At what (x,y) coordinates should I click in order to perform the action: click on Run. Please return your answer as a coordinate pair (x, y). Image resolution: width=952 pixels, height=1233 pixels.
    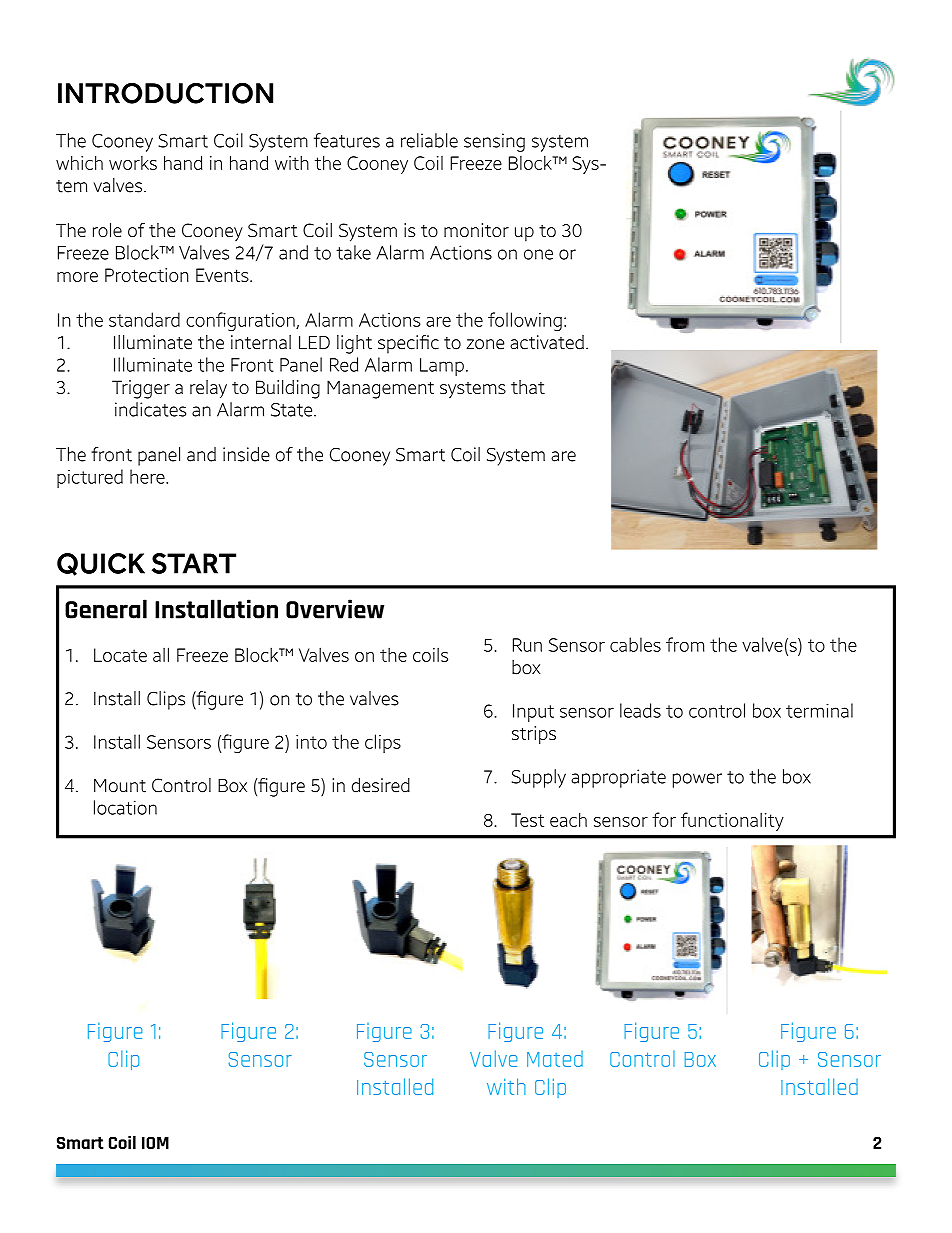
    Looking at the image, I should click on (527, 645).
